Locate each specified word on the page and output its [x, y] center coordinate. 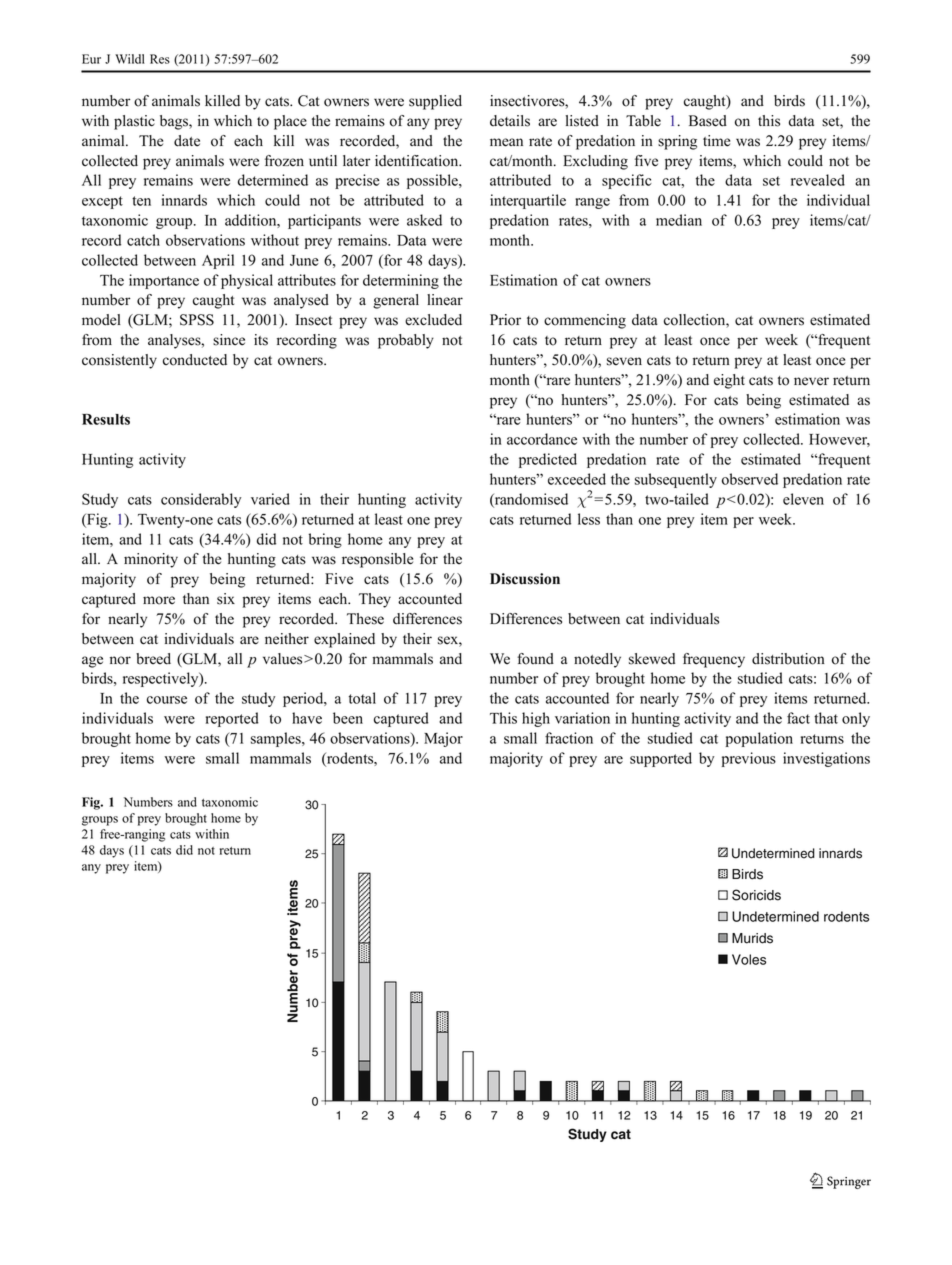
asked [424, 220]
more [159, 600]
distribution [788, 659]
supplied [435, 102]
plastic [134, 122]
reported [232, 719]
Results [106, 419]
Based [708, 121]
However [839, 440]
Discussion [525, 579]
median [679, 220]
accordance [542, 439]
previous [748, 759]
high [536, 719]
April [218, 261]
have [307, 718]
